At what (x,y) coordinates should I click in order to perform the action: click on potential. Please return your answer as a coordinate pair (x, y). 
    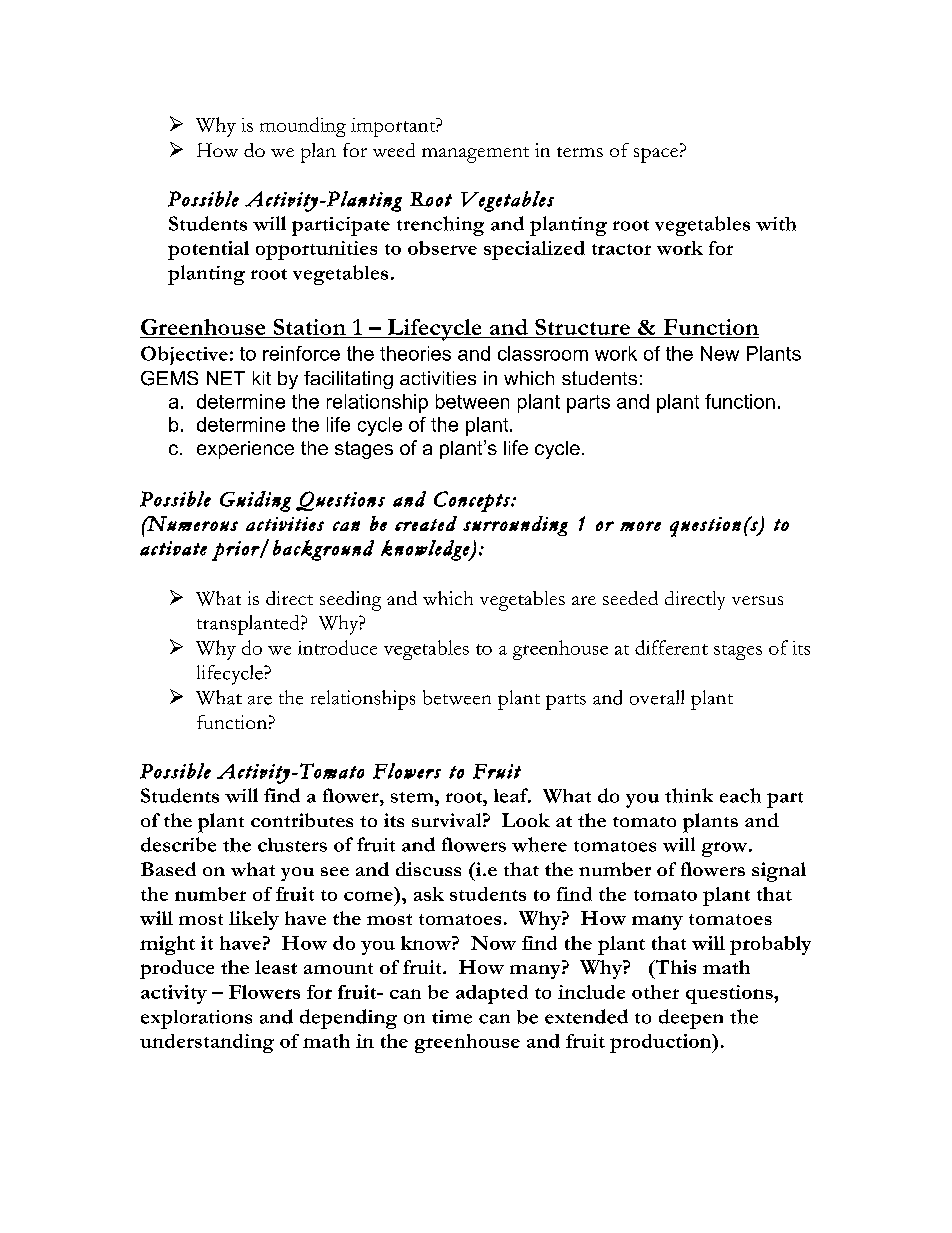
    Looking at the image, I should click on (208, 250).
